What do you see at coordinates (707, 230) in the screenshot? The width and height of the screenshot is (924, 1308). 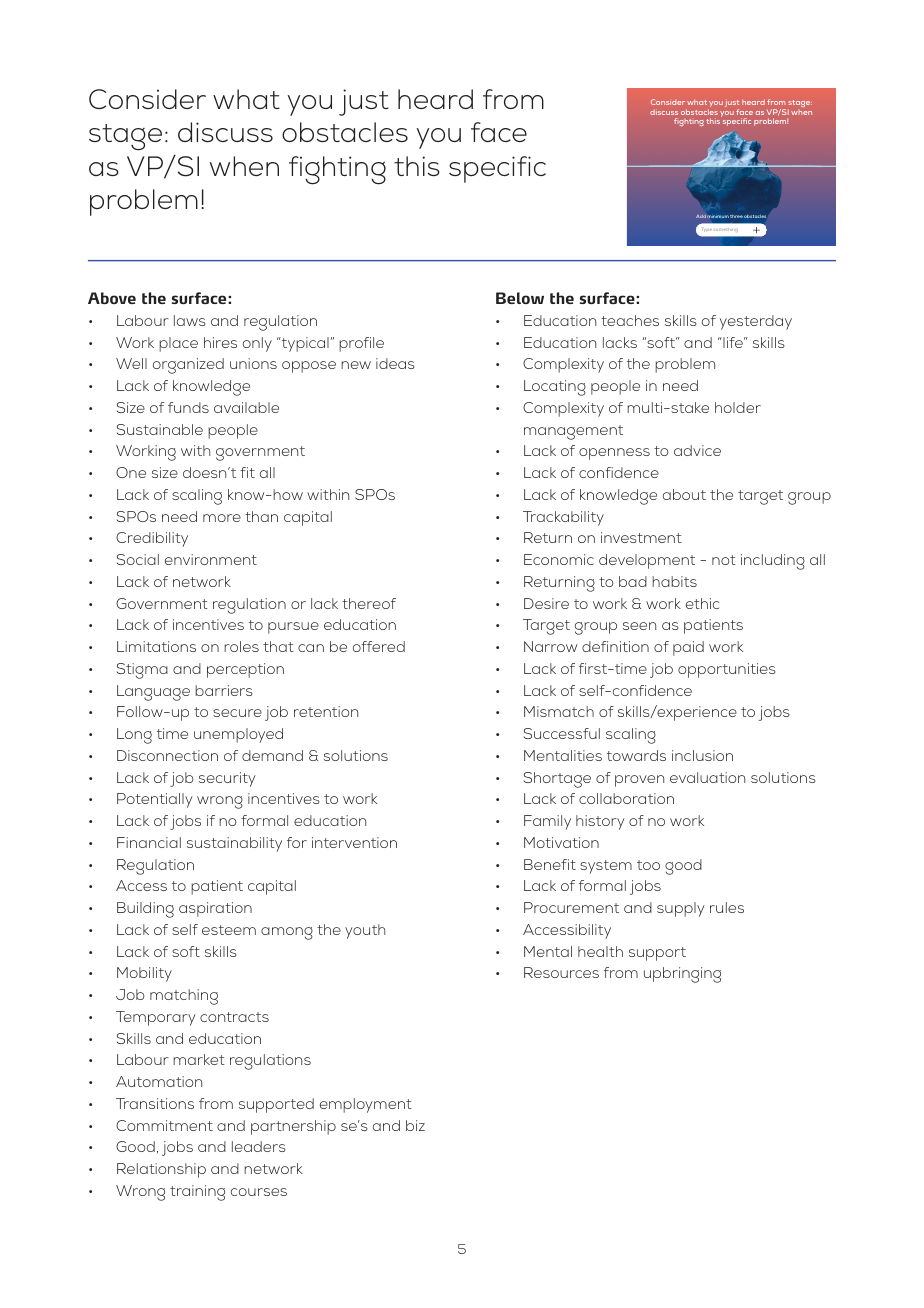 I see `Type` at bounding box center [707, 230].
